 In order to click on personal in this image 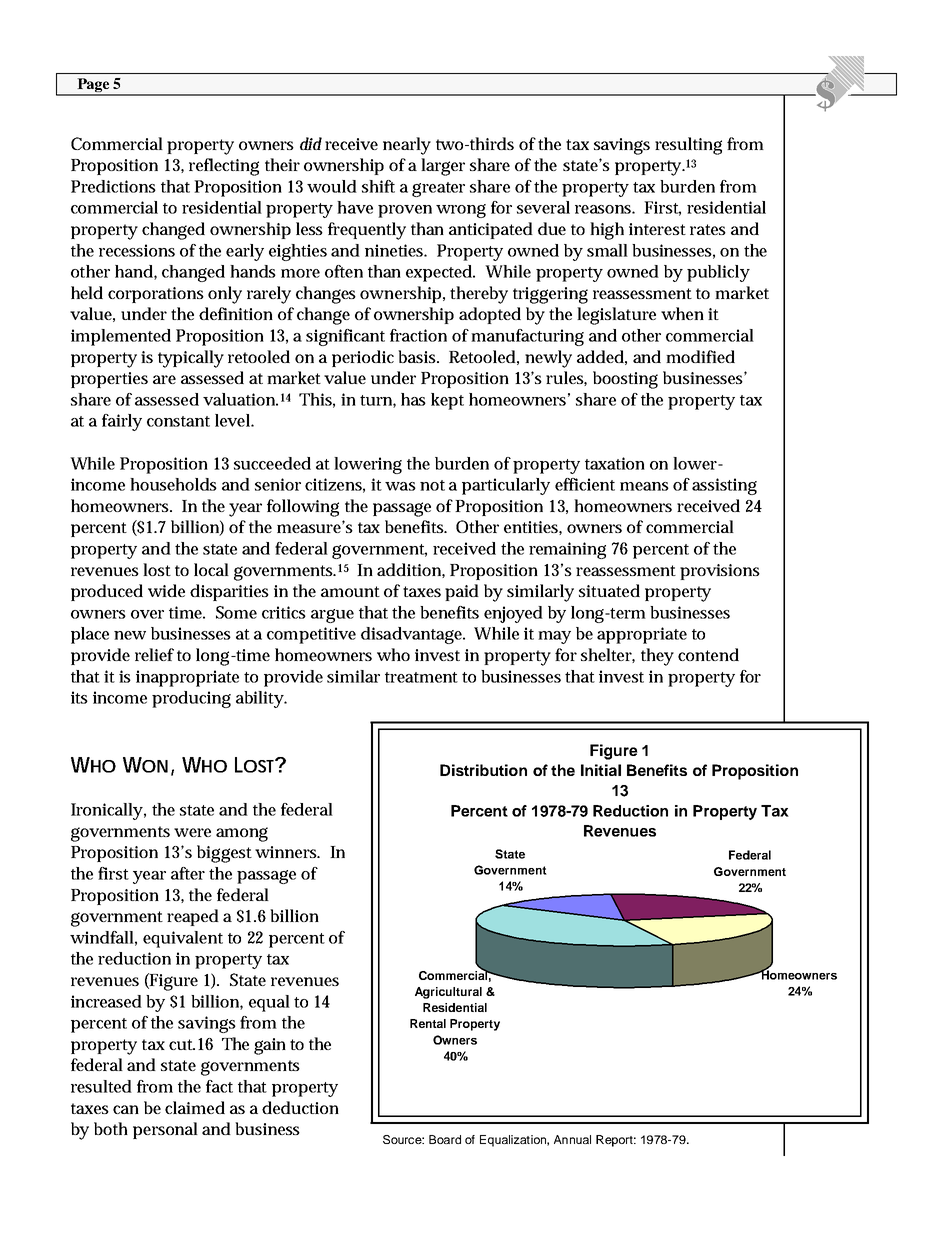, I will do `click(165, 1130)`.
